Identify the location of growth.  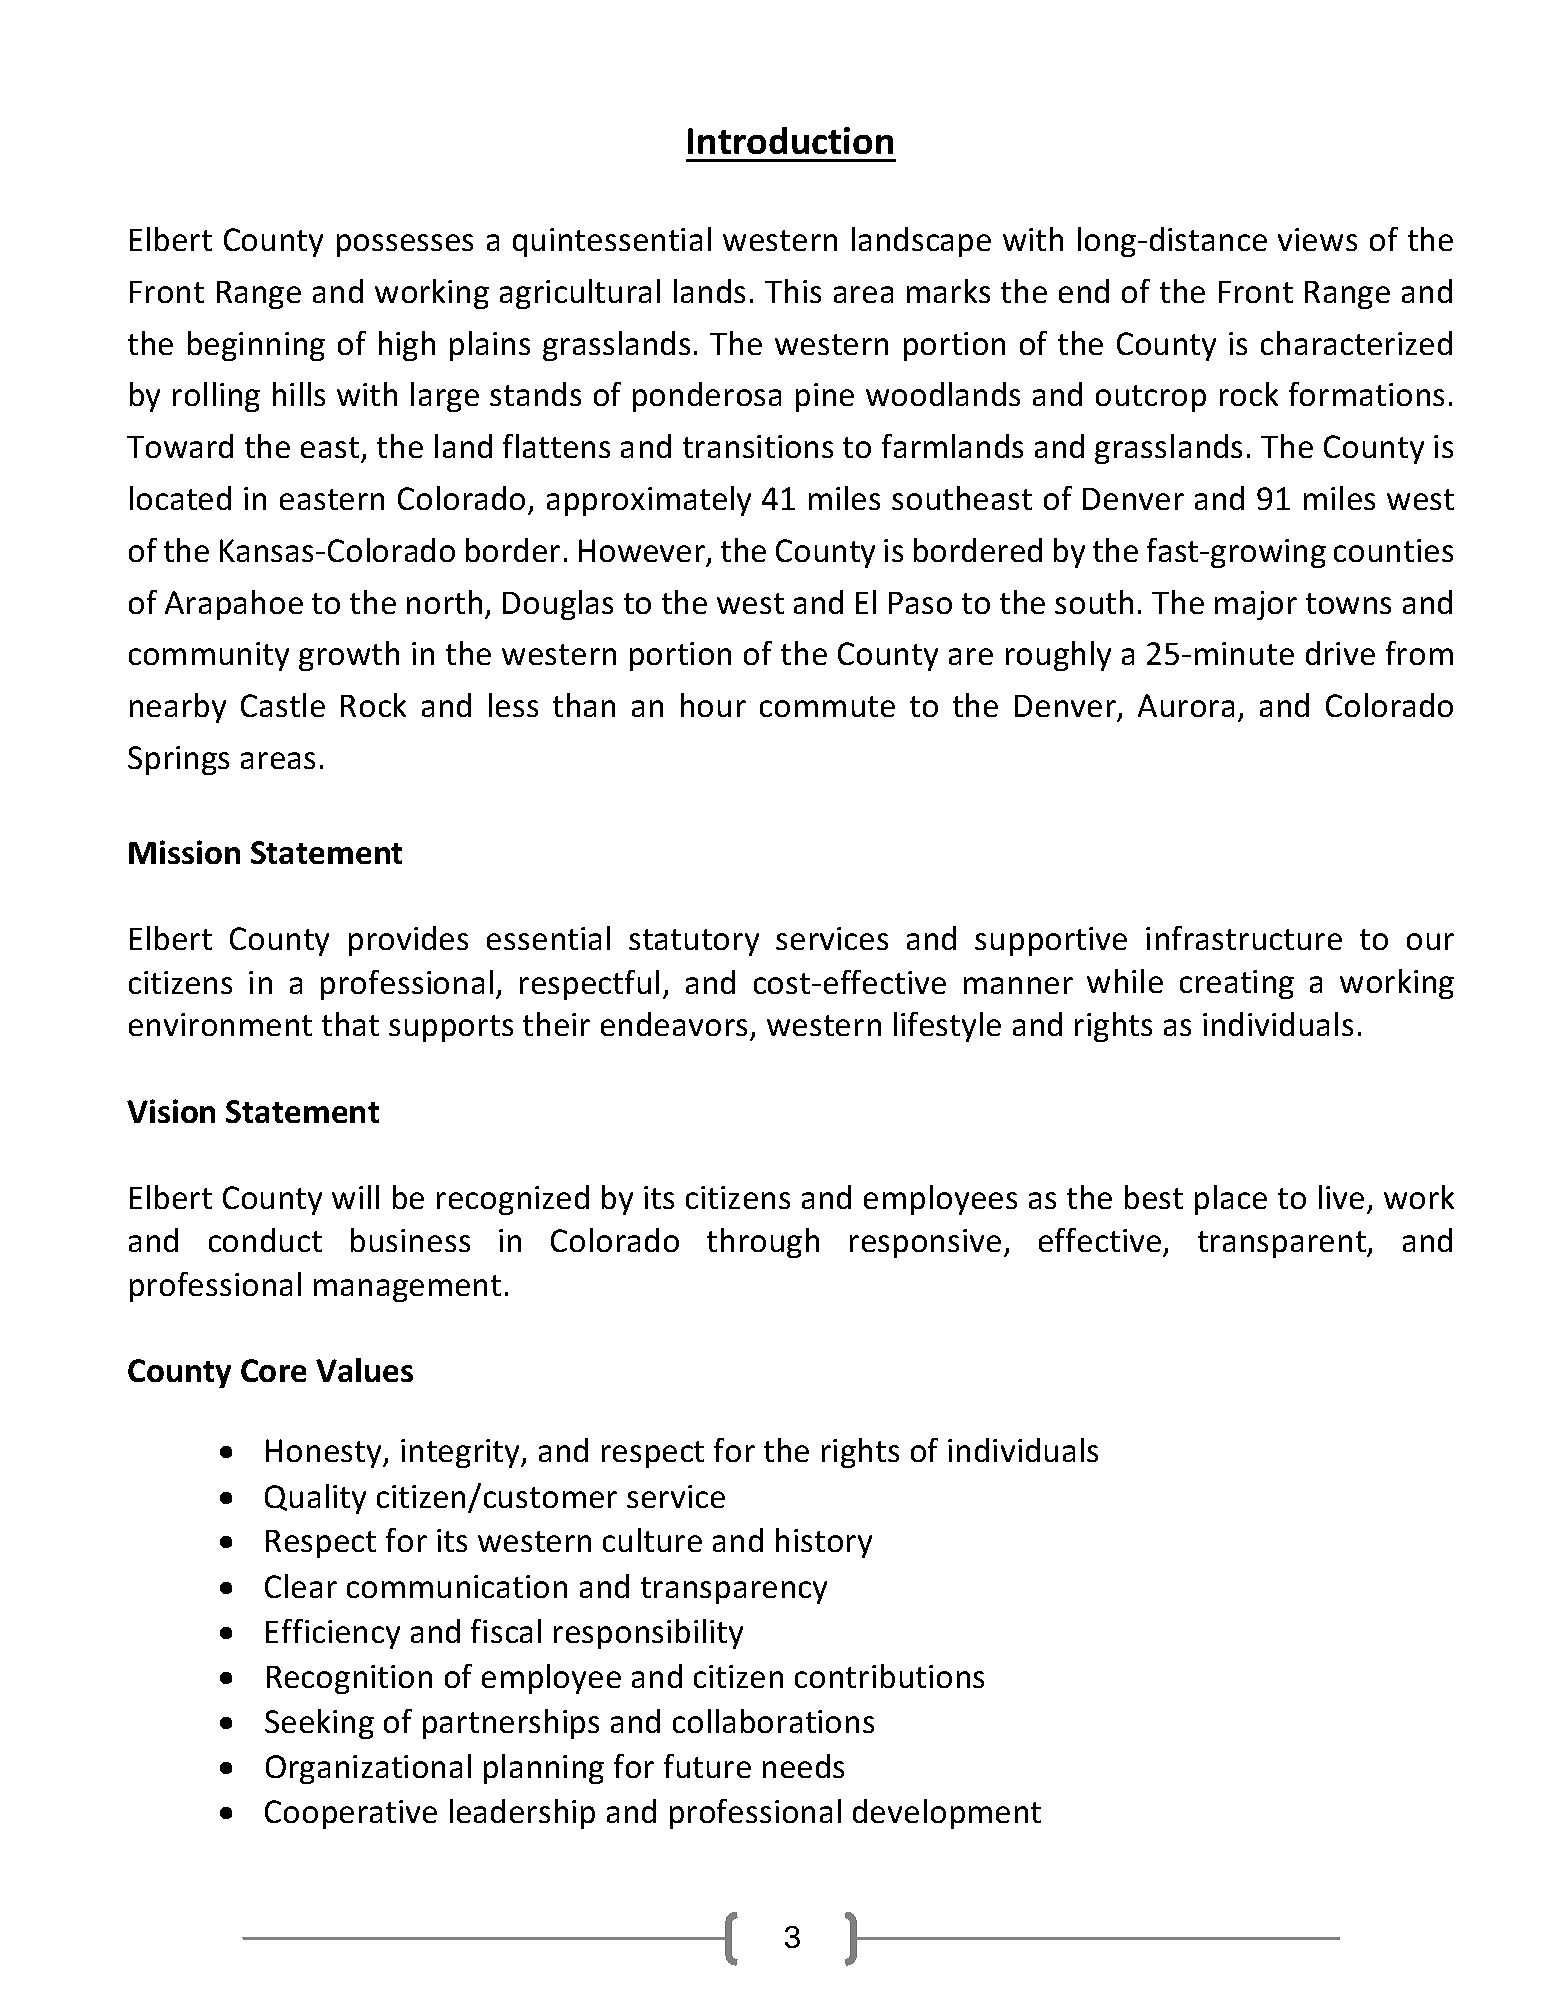
(349, 656).
